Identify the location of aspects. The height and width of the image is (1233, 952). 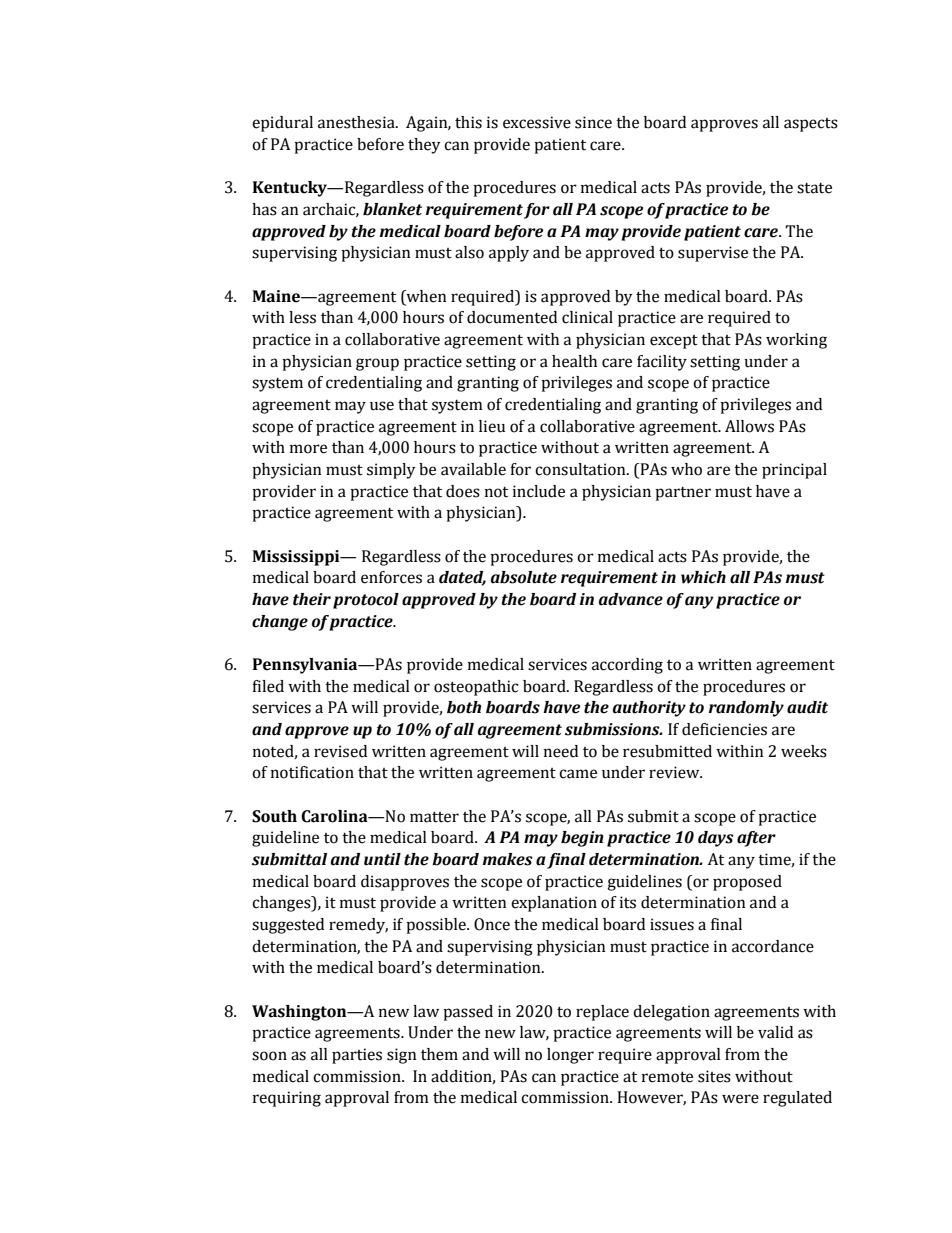
(811, 125).
